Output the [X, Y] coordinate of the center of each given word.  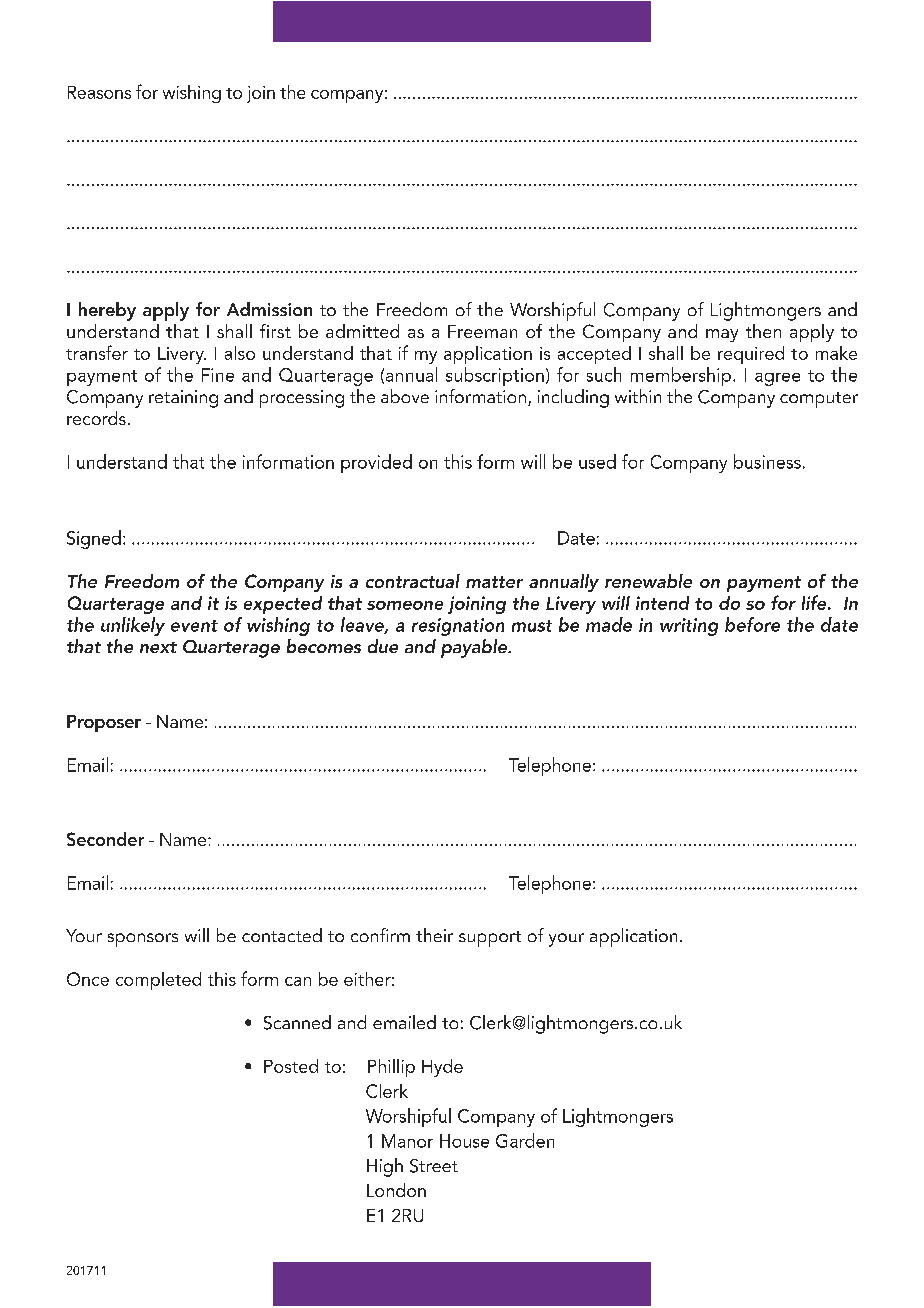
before [752, 624]
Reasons [99, 92]
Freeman [482, 331]
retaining [183, 399]
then [763, 331]
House [464, 1141]
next [158, 647]
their [434, 935]
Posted [291, 1066]
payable [475, 648]
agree [777, 379]
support [490, 939]
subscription [495, 376]
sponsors [143, 940]
